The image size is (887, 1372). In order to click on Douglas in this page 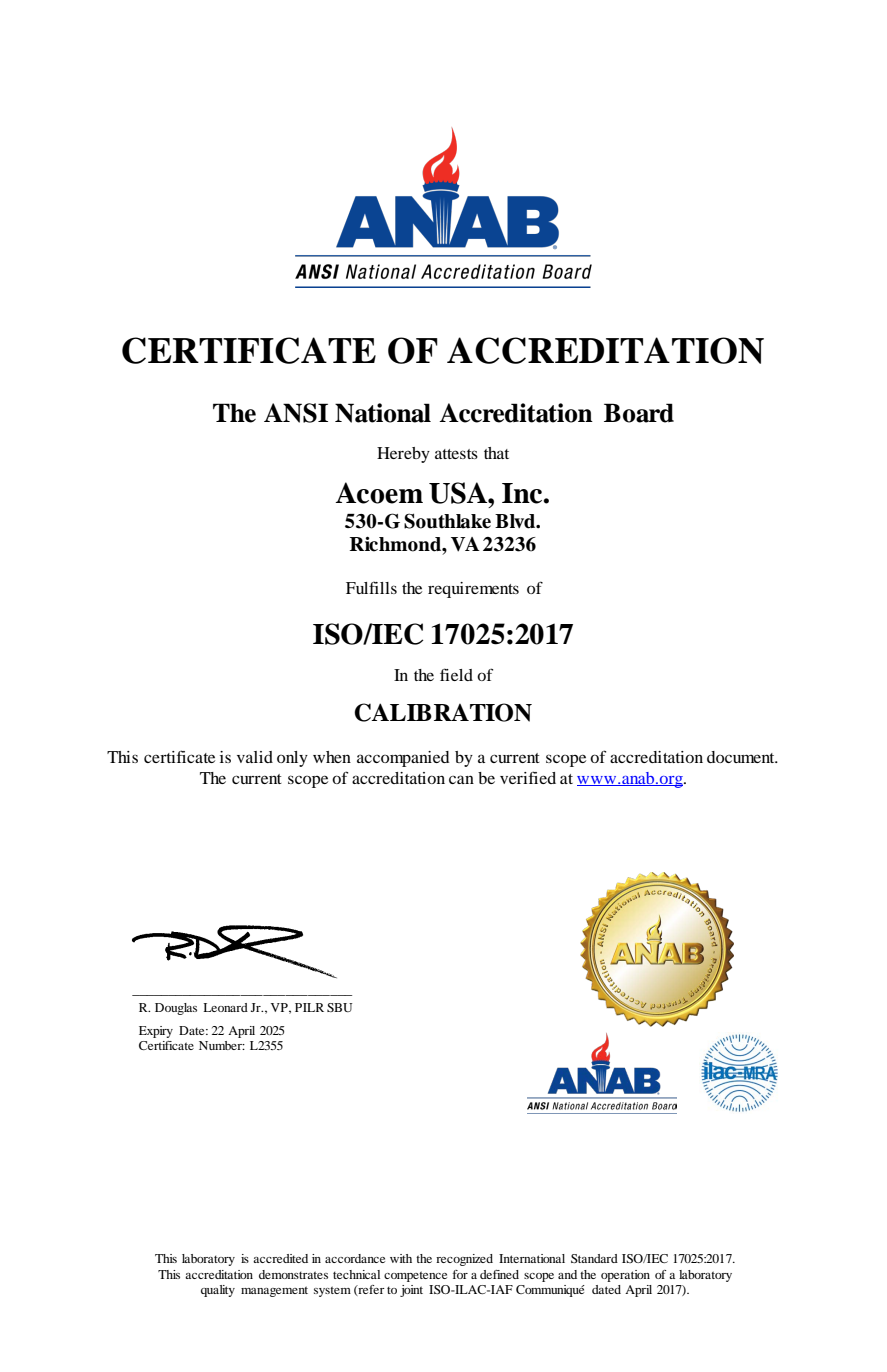, I will do `click(176, 1009)`.
